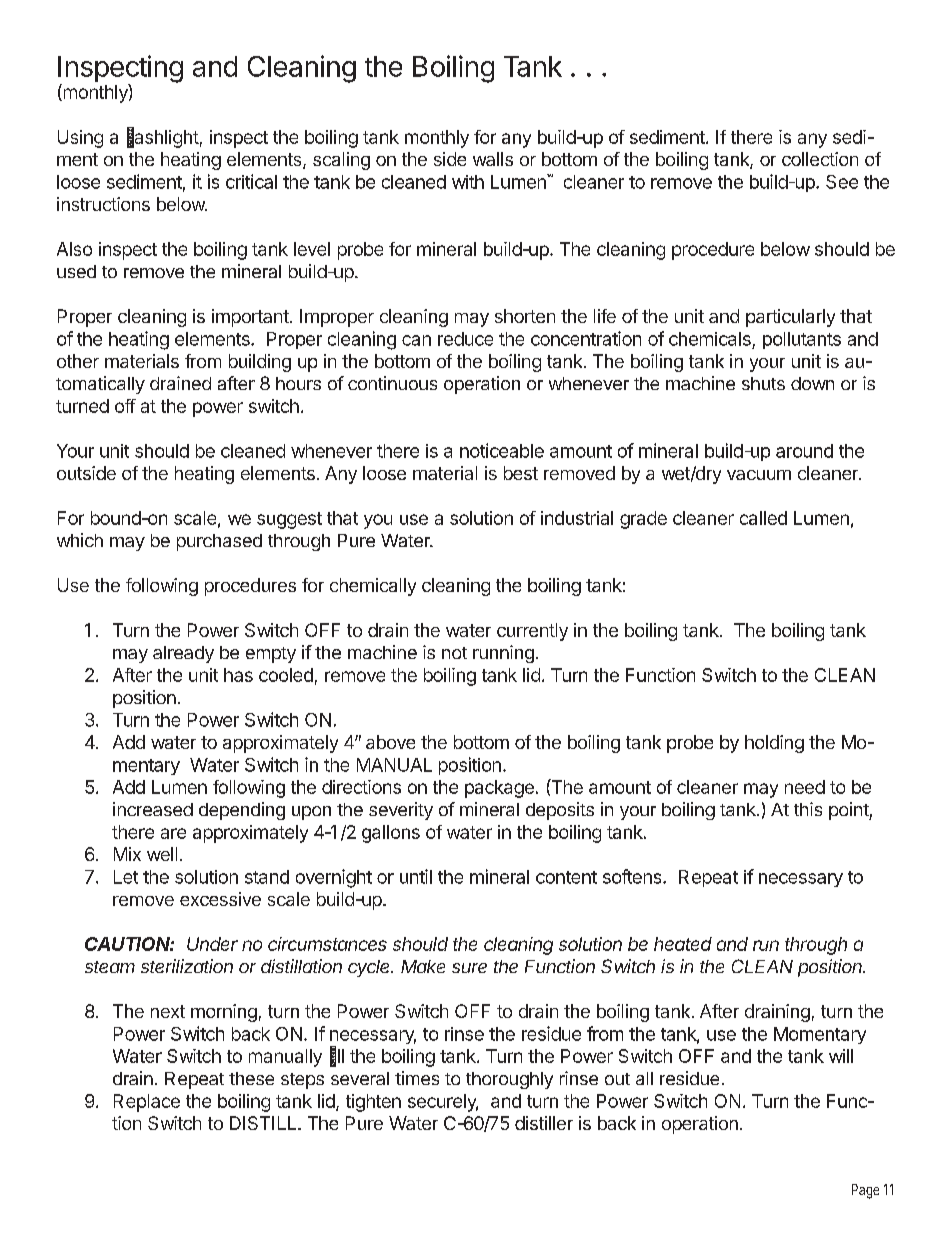 The width and height of the page is (952, 1233). What do you see at coordinates (469, 968) in the page?
I see `sure` at bounding box center [469, 968].
